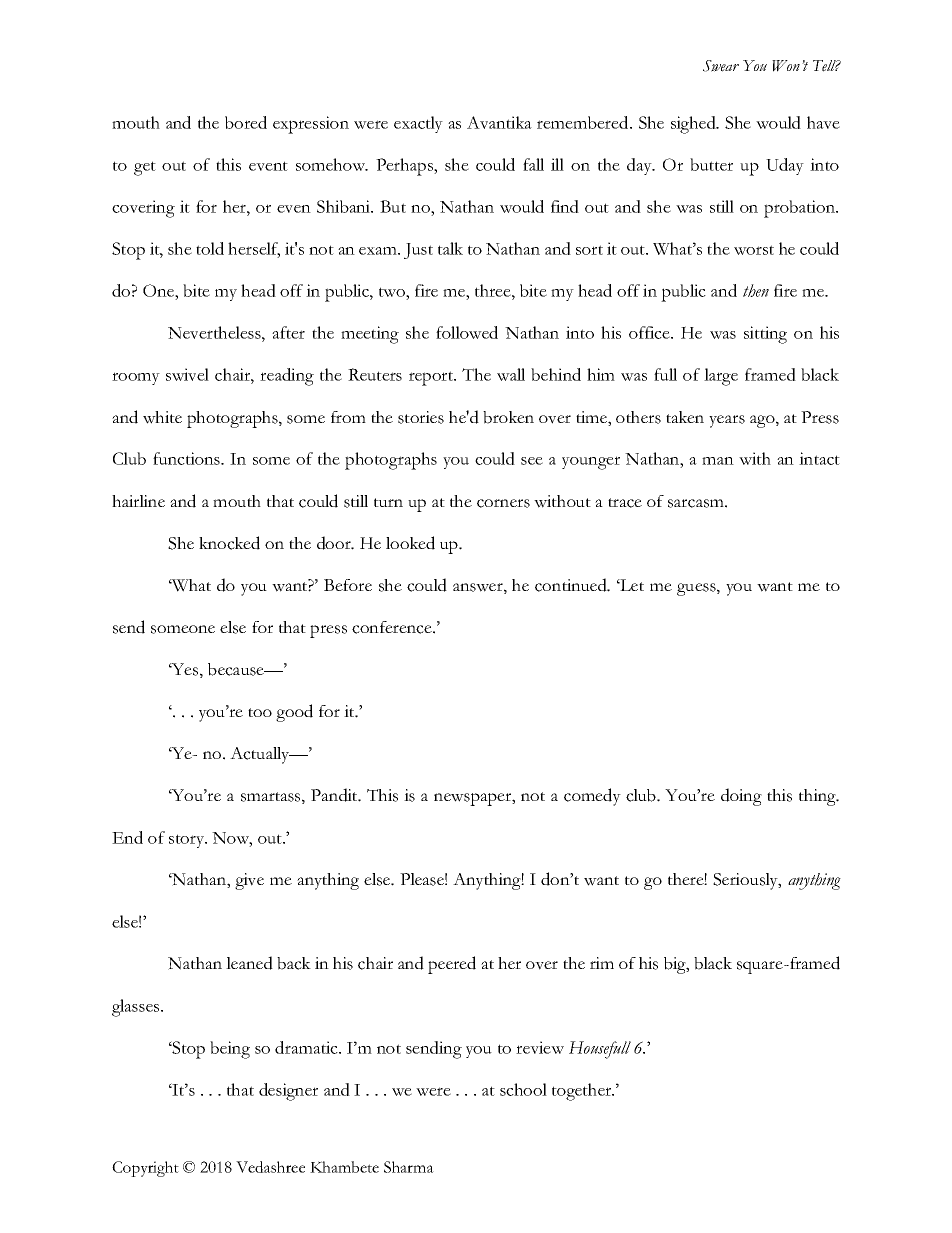 This page has width=952, height=1233. Describe the element at coordinates (583, 1092) in the page. I see `together` at that location.
